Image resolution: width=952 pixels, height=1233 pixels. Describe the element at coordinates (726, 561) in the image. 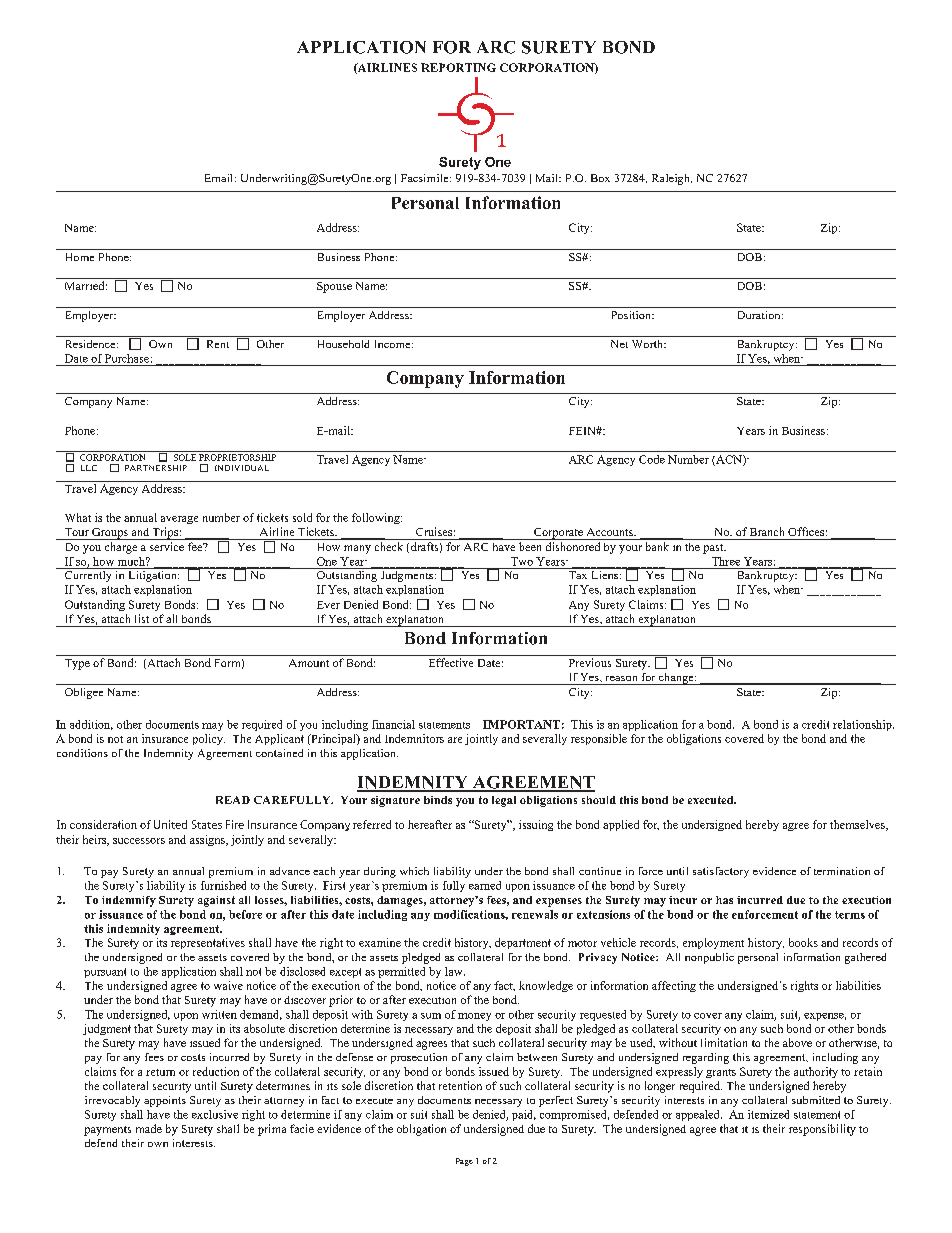

I see `Three` at that location.
